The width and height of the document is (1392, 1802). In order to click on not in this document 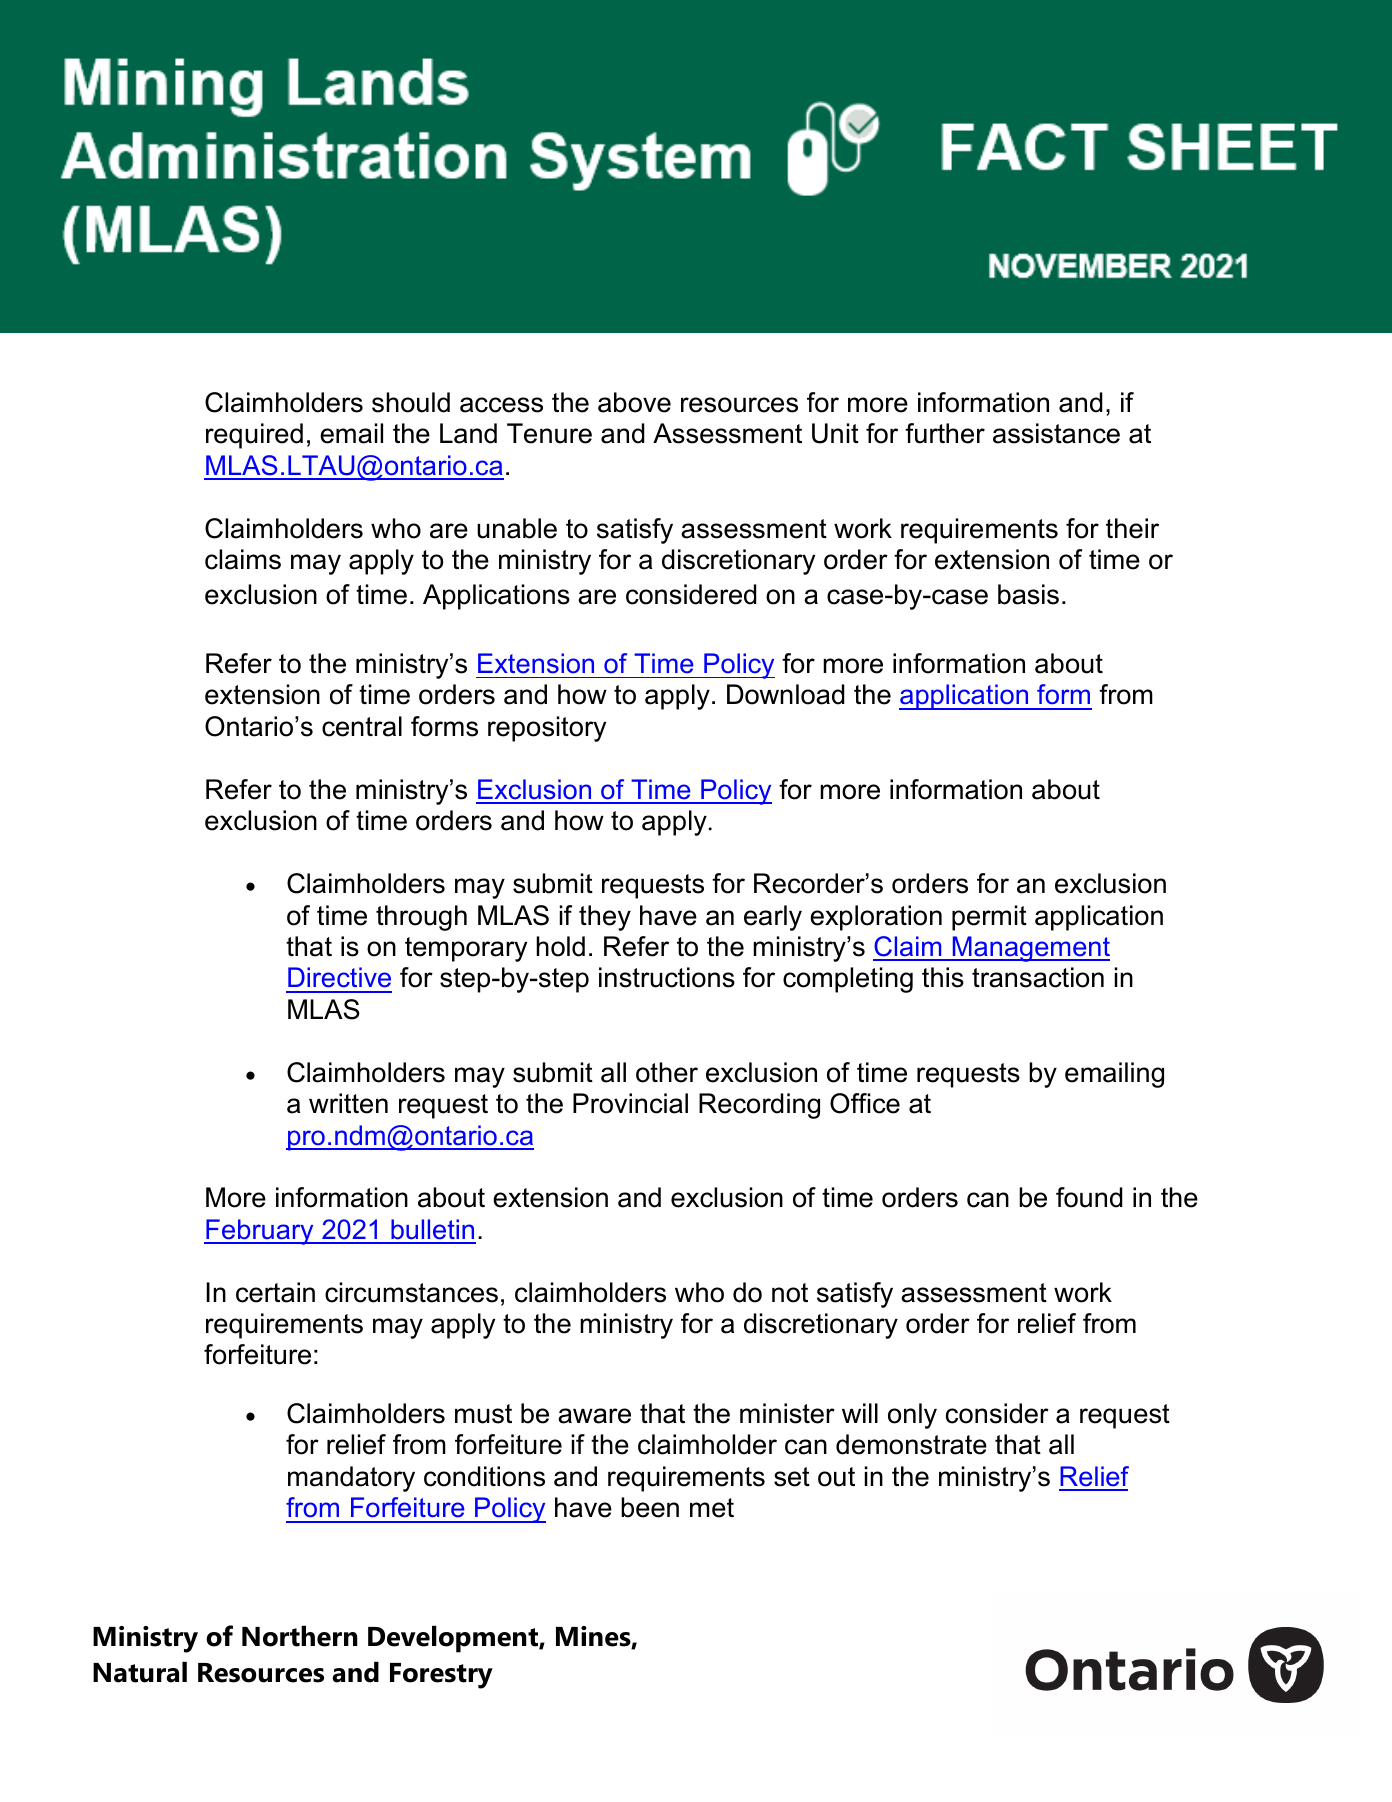, I will do `click(790, 1293)`.
